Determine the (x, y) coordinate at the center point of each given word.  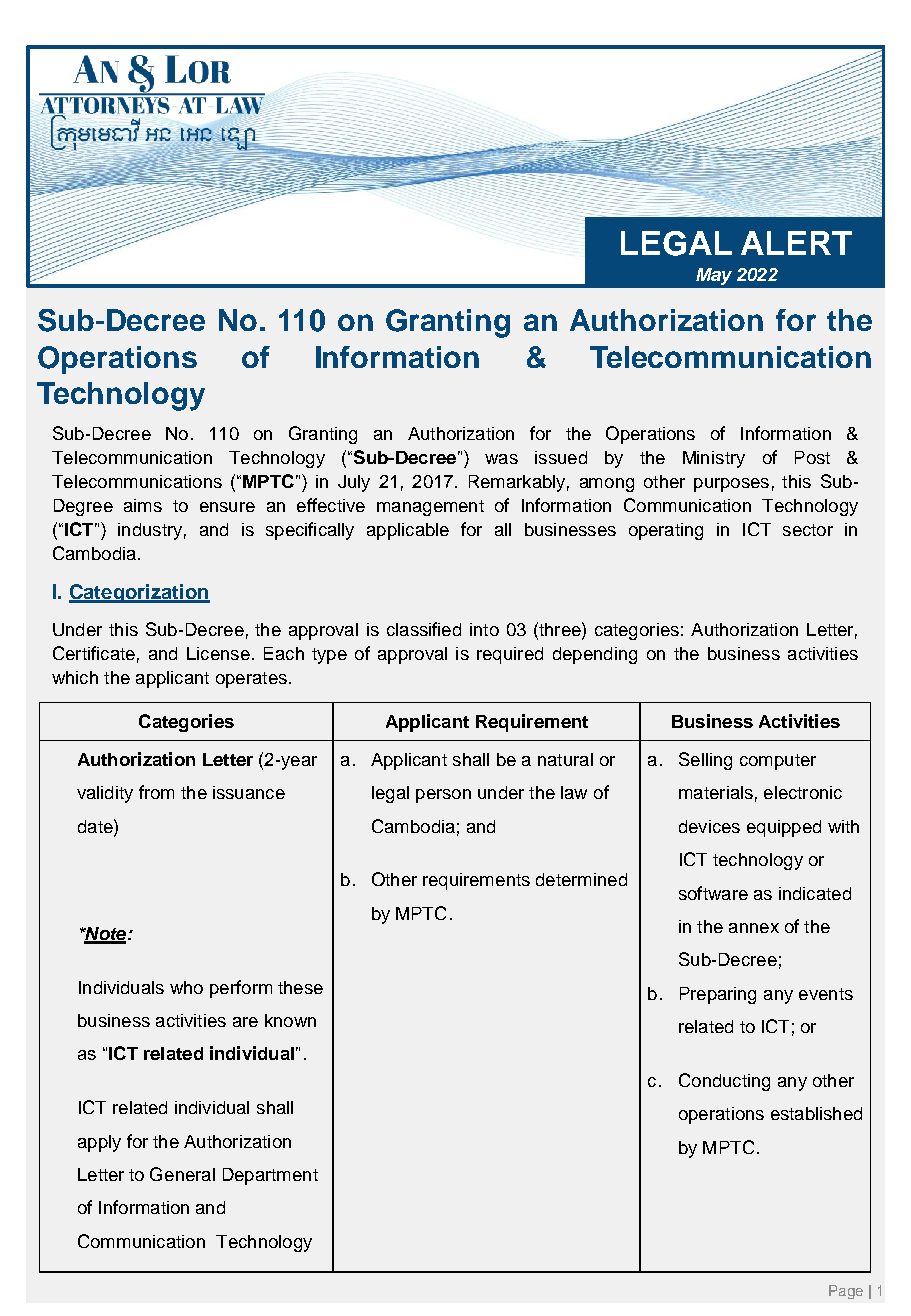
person (443, 796)
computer (778, 762)
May (714, 276)
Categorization (139, 593)
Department (270, 1176)
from (156, 792)
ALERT (796, 243)
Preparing (718, 995)
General (182, 1174)
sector (808, 530)
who (186, 987)
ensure (227, 507)
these (300, 987)
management (430, 508)
